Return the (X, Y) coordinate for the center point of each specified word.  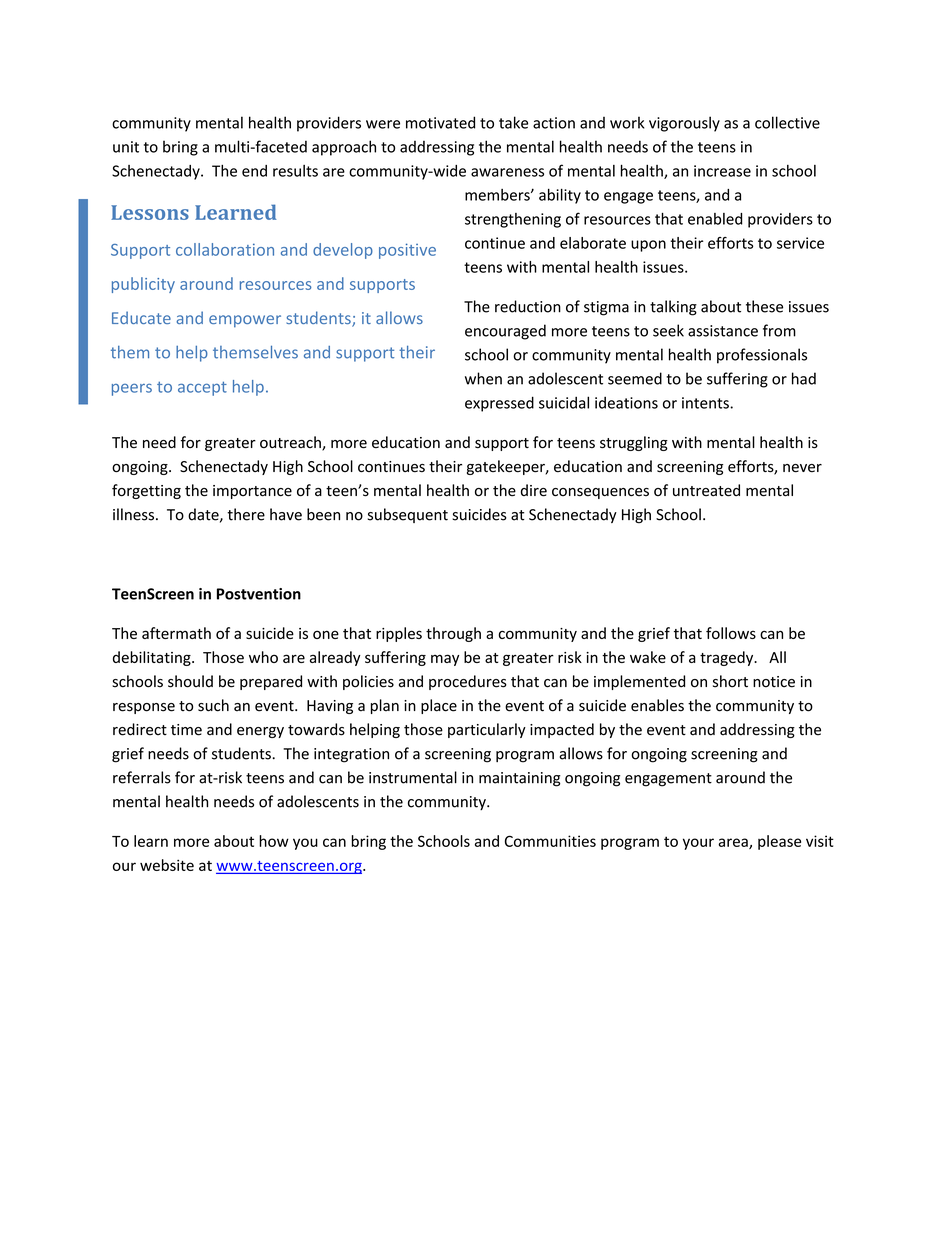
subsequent (408, 515)
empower (245, 321)
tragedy (728, 658)
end (254, 171)
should (190, 681)
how (274, 841)
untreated (706, 490)
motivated (440, 122)
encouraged (505, 332)
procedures (468, 682)
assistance (723, 331)
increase (722, 171)
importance (252, 492)
